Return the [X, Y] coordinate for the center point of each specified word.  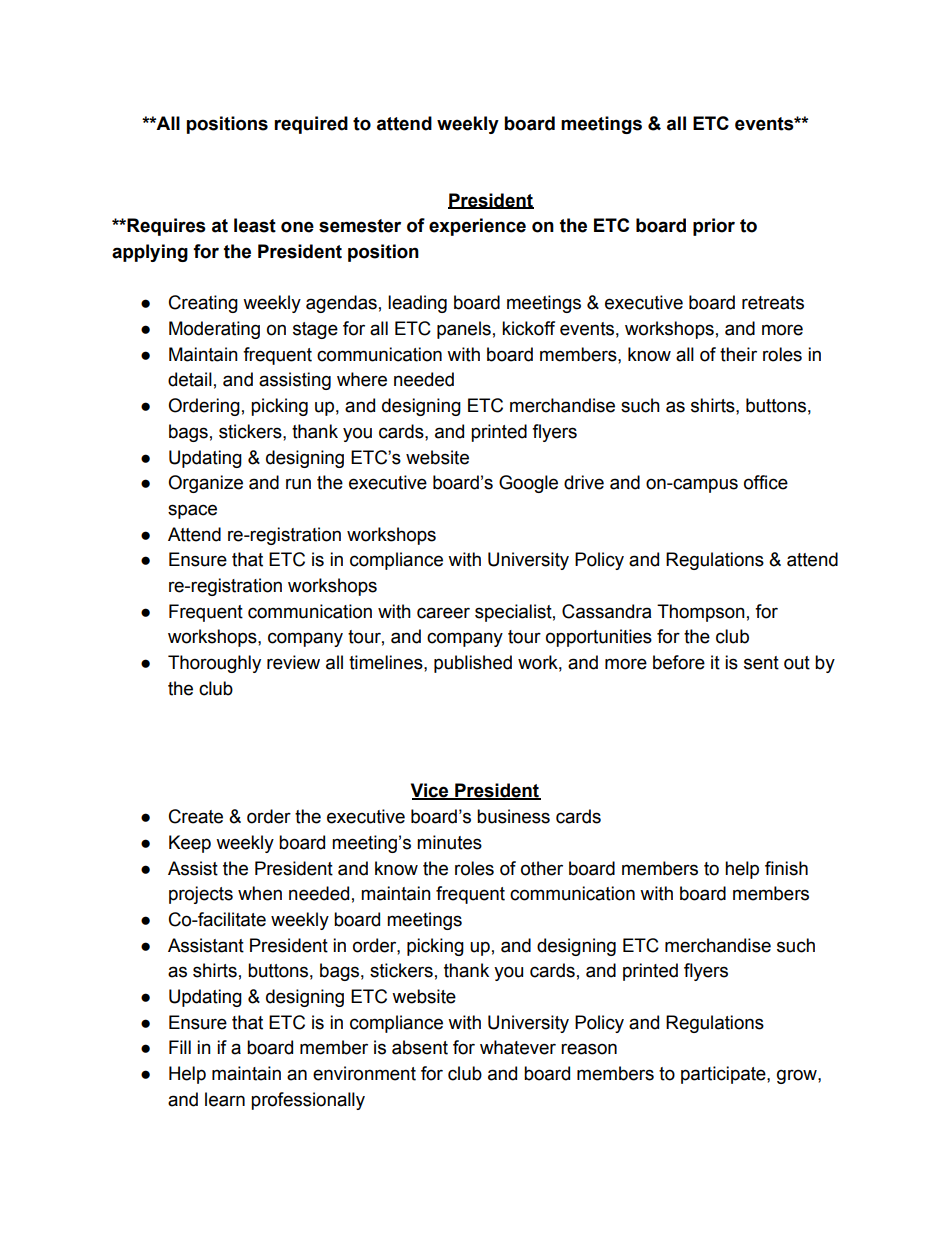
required [311, 125]
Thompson [701, 613]
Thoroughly [214, 664]
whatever [518, 1047]
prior [714, 227]
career [443, 613]
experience [477, 227]
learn [225, 1099]
